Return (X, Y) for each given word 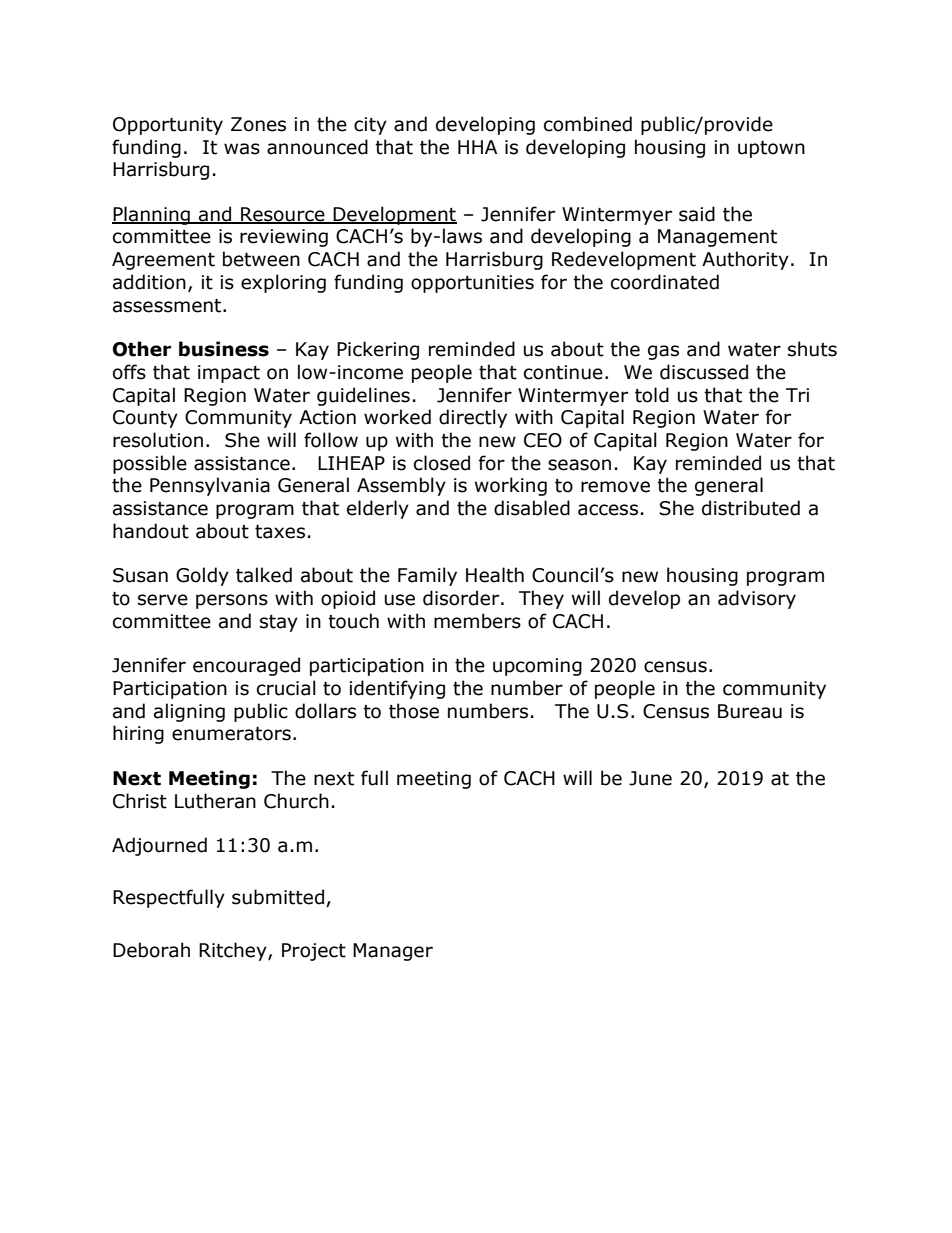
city (370, 126)
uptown (771, 149)
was (242, 149)
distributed (751, 508)
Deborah (151, 950)
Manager (393, 952)
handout (151, 531)
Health (495, 575)
